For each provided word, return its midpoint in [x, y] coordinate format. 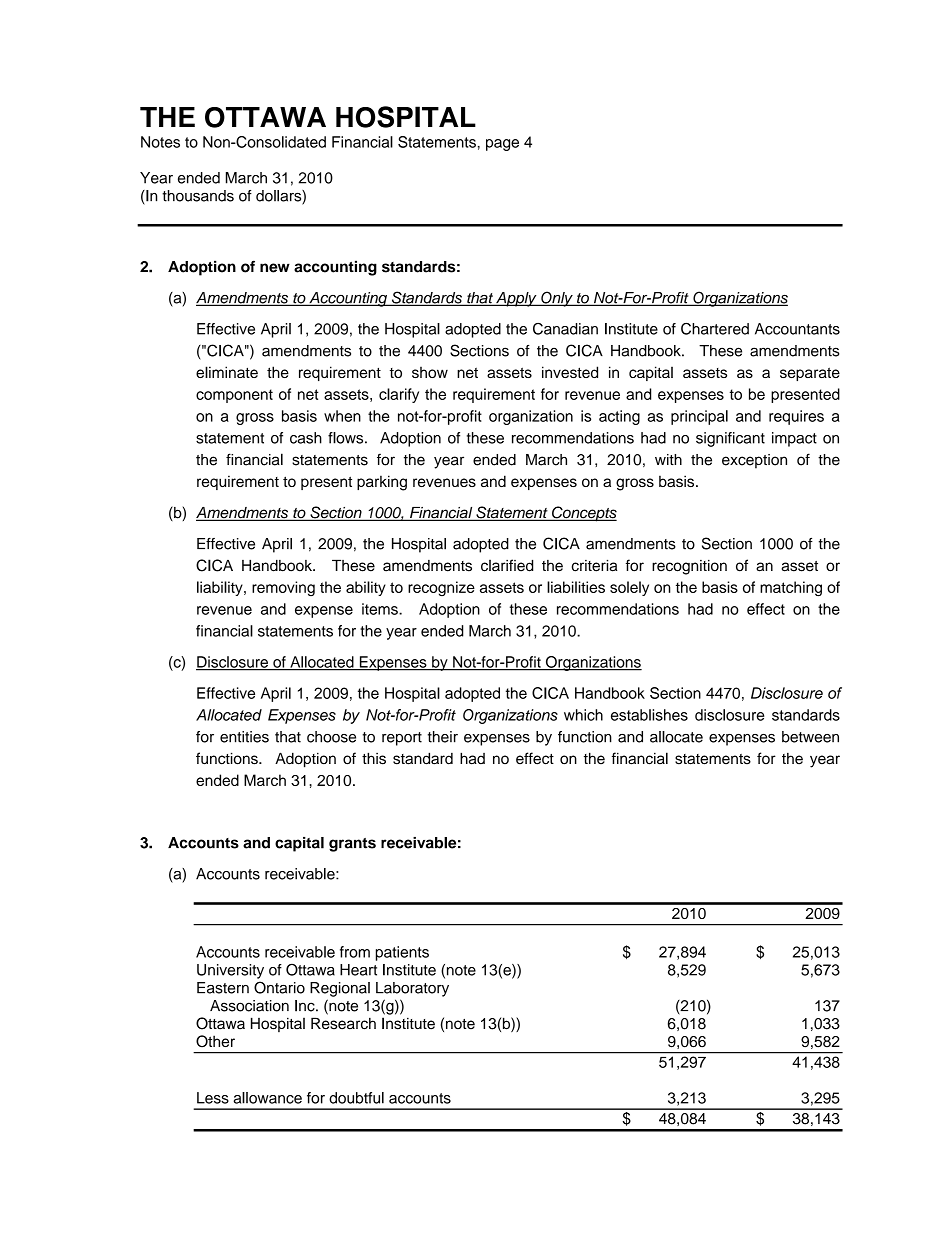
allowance [268, 1098]
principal [699, 417]
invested [570, 372]
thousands [198, 196]
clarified [507, 565]
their [443, 737]
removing [283, 588]
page [502, 145]
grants [352, 845]
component [234, 396]
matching [791, 589]
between [810, 737]
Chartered [715, 329]
